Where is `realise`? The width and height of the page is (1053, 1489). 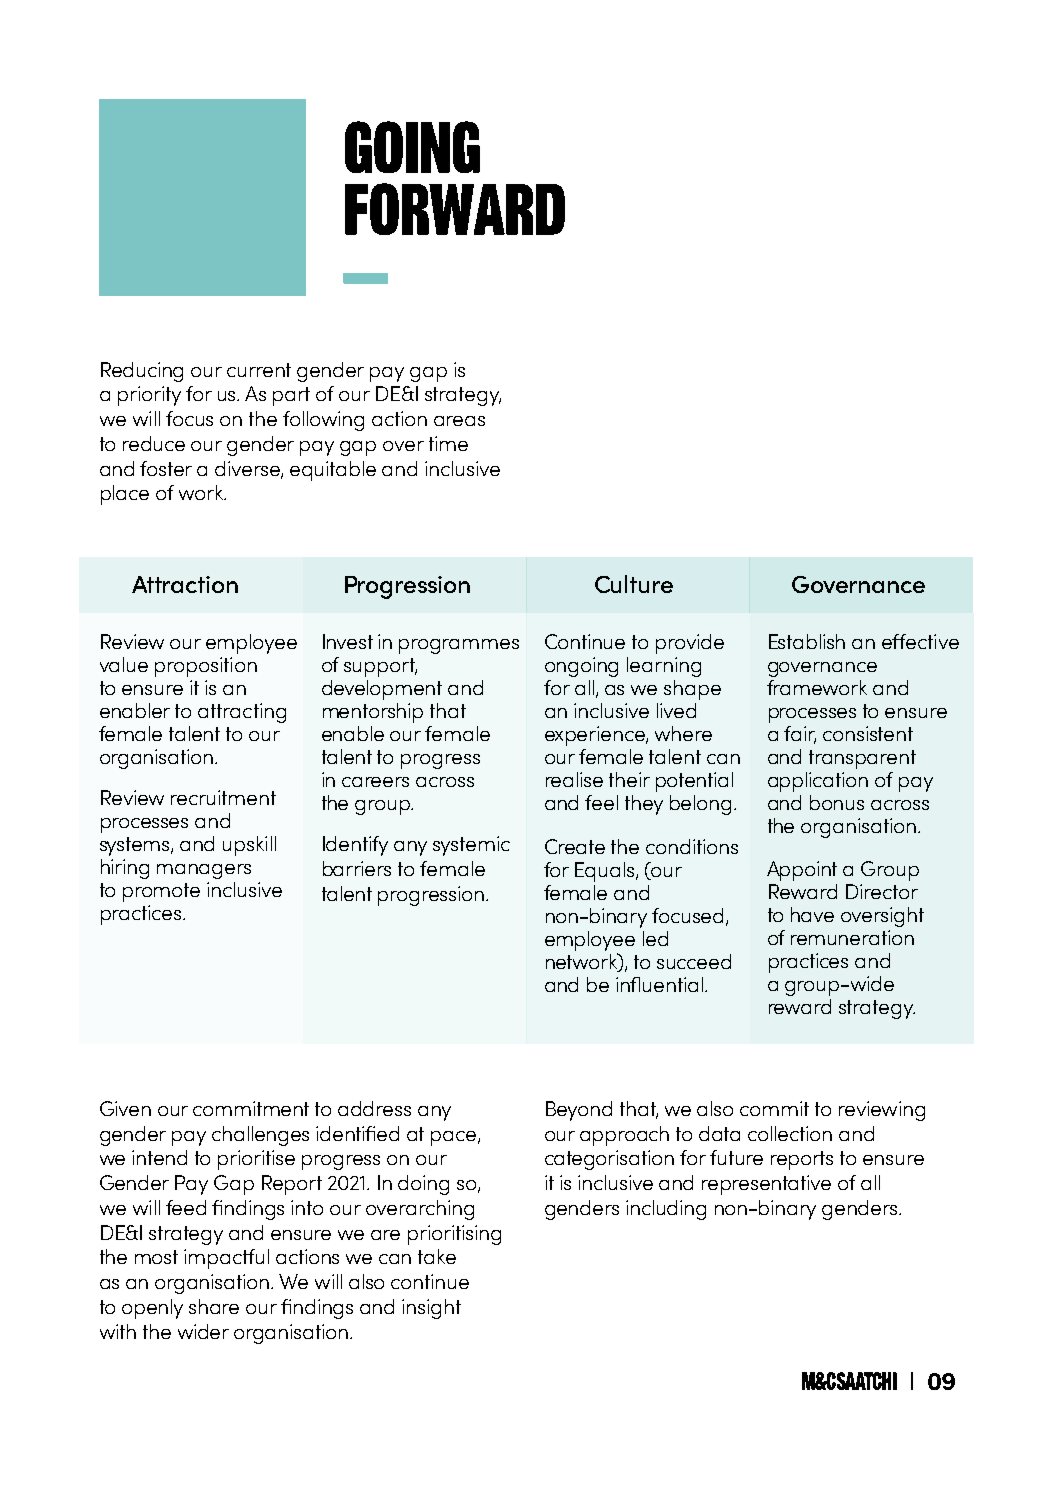
realise is located at coordinates (574, 779).
